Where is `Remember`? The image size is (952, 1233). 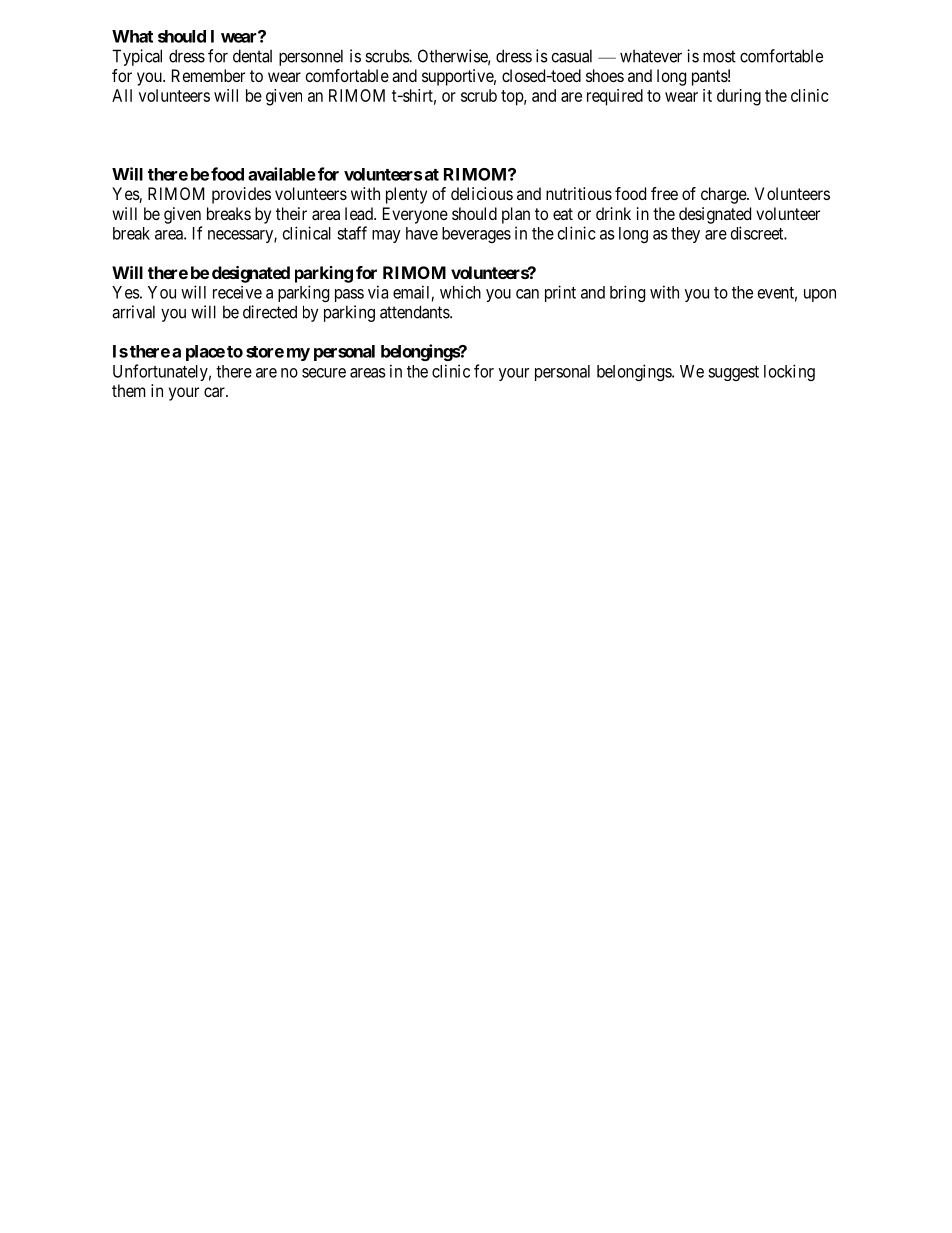
Remember is located at coordinates (208, 75).
